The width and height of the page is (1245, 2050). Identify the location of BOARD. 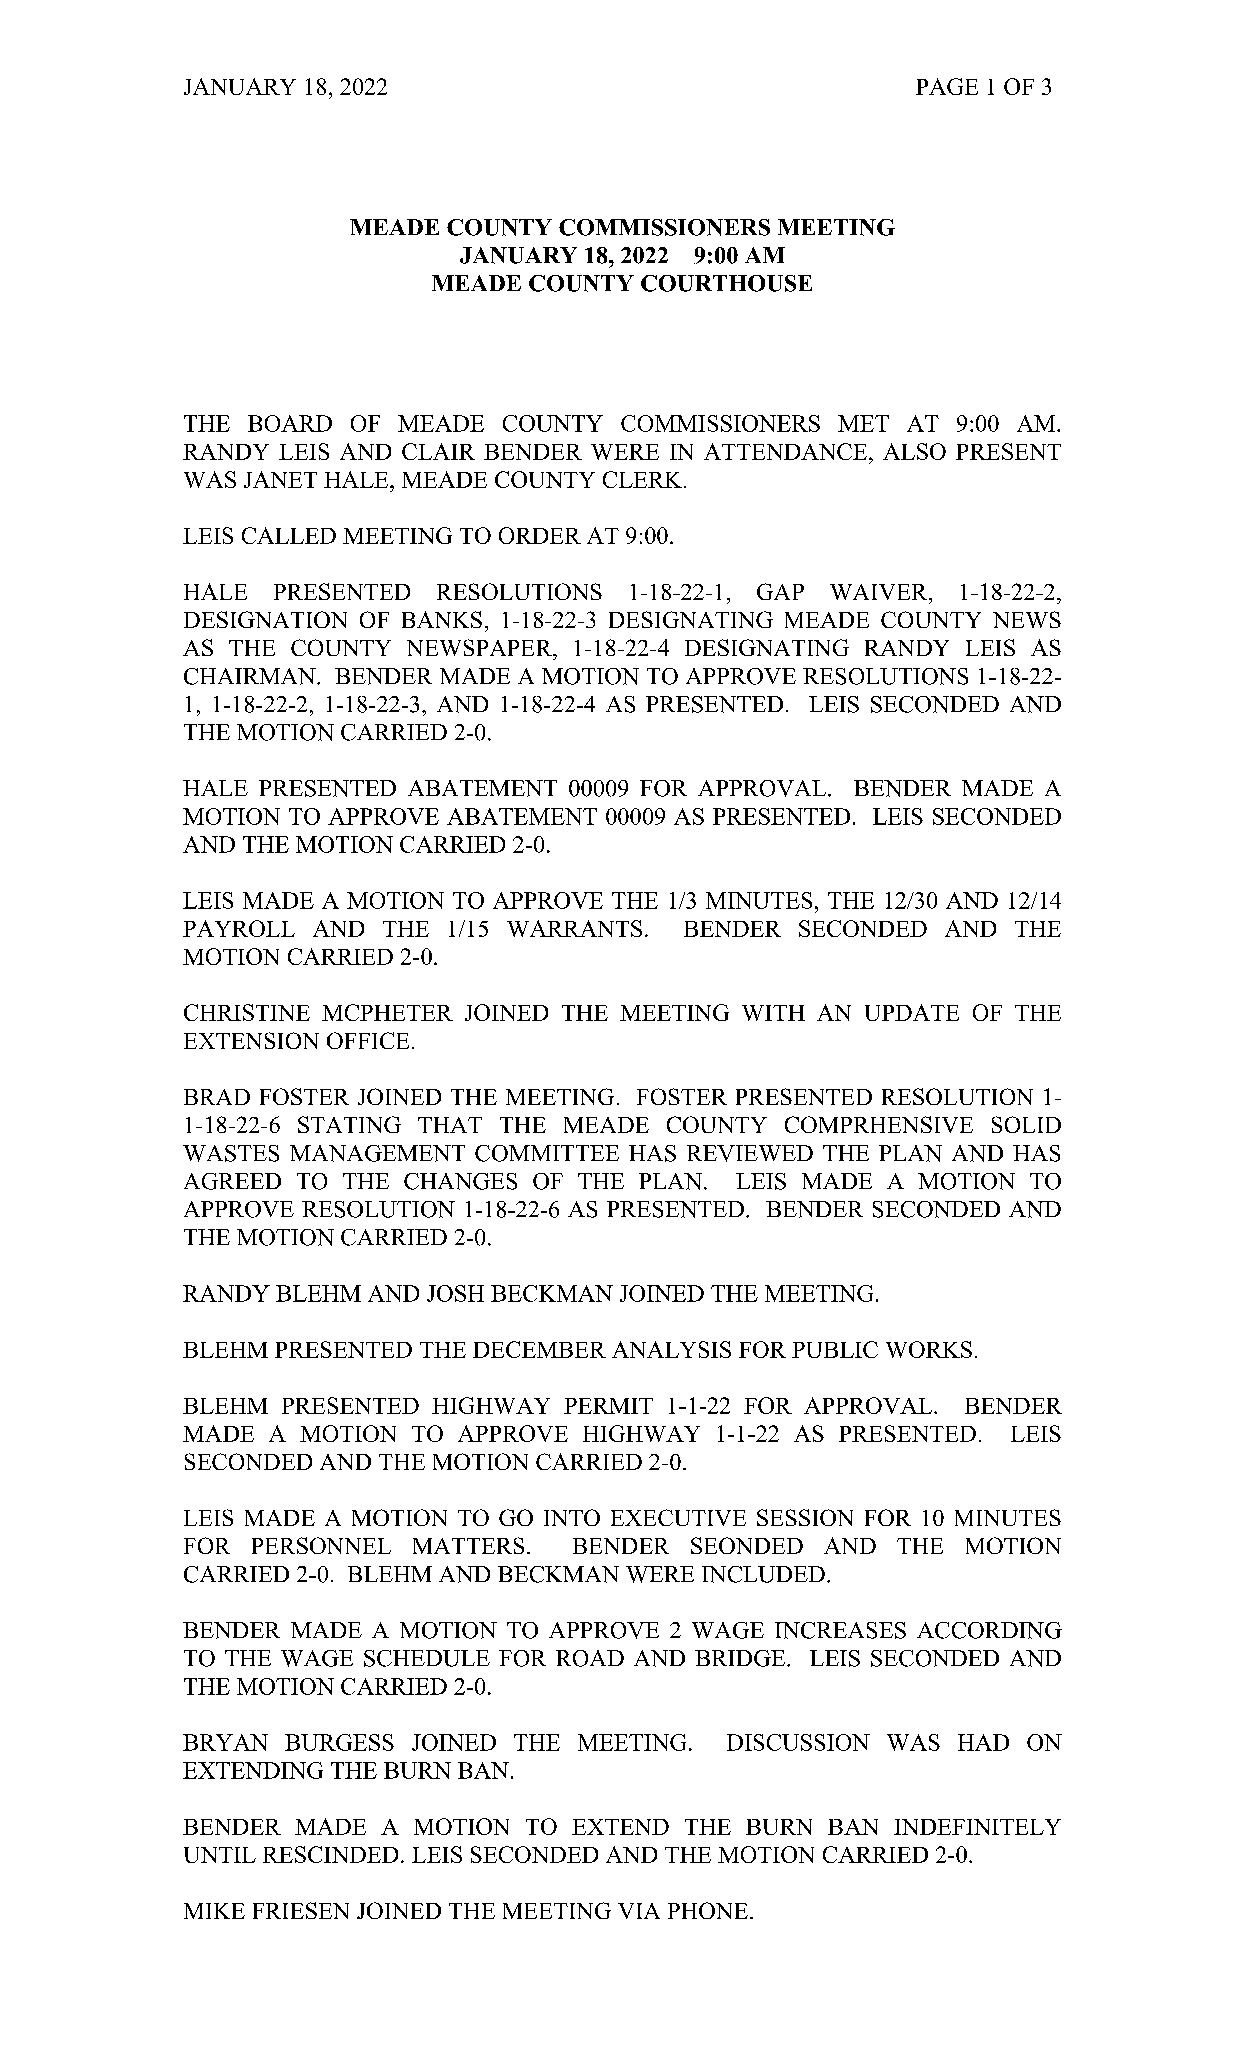
(290, 423).
